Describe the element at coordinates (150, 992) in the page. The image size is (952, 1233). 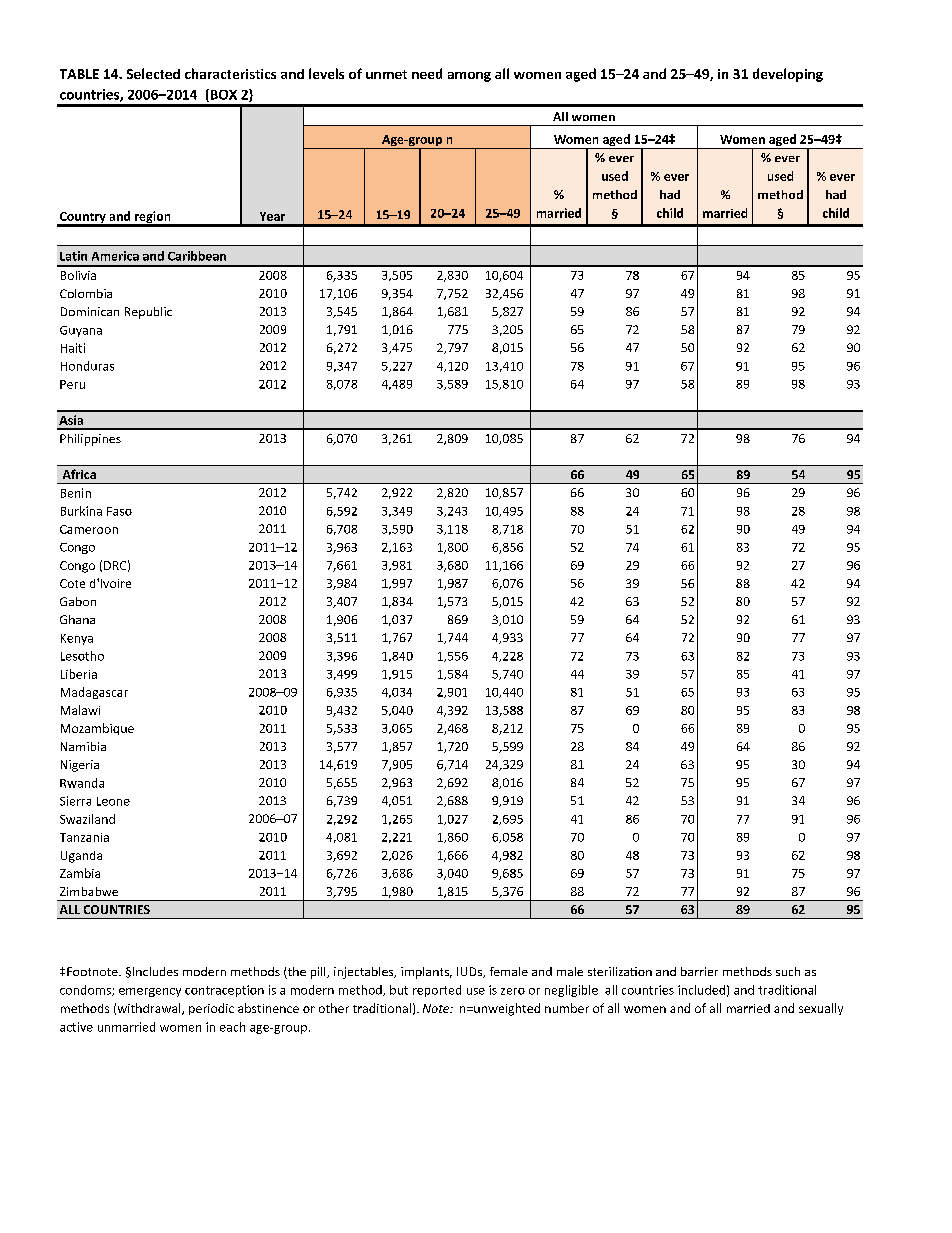
I see `emergency` at that location.
